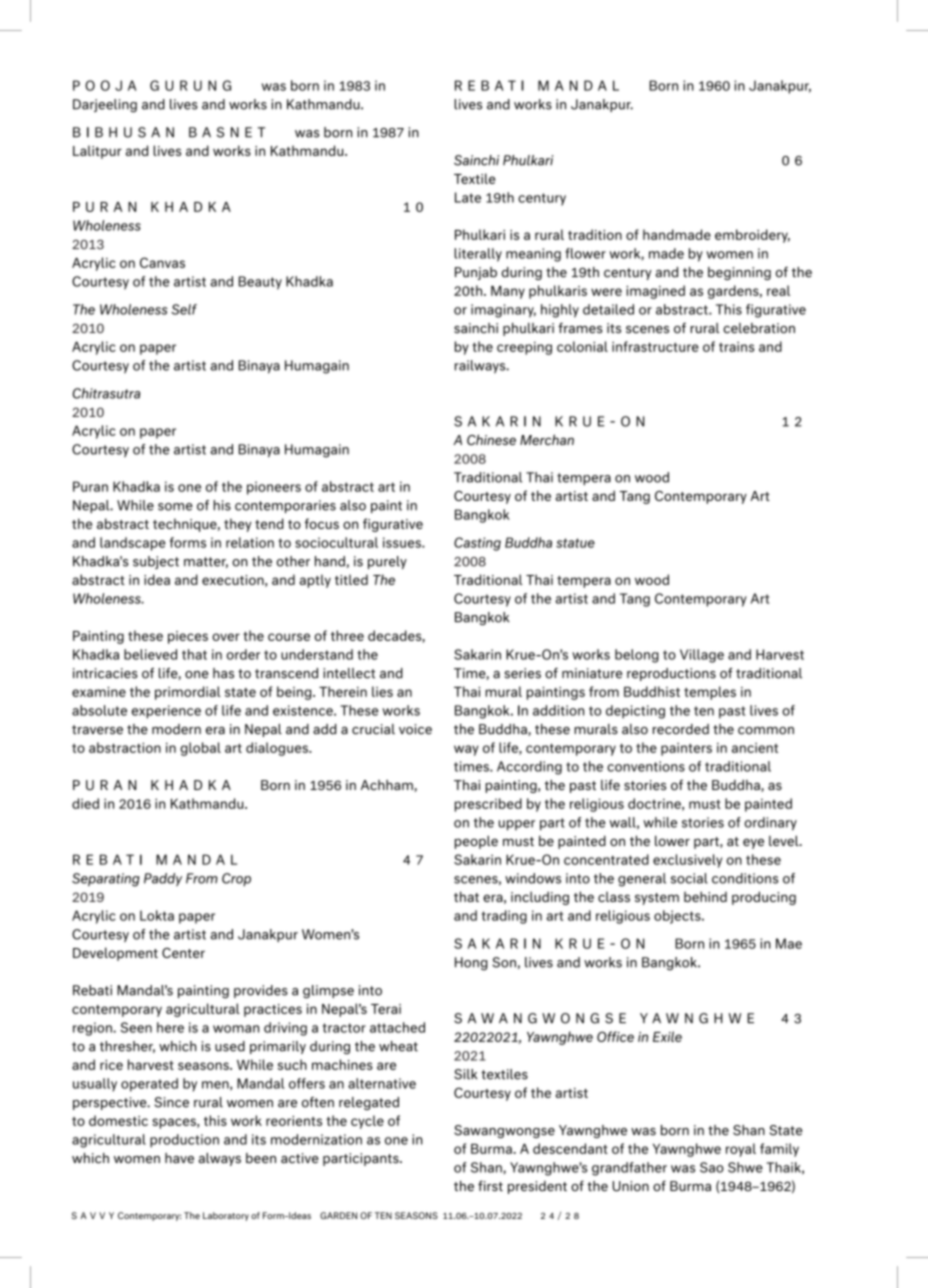 The image size is (928, 1288). What do you see at coordinates (712, 1167) in the image?
I see `Sao` at bounding box center [712, 1167].
